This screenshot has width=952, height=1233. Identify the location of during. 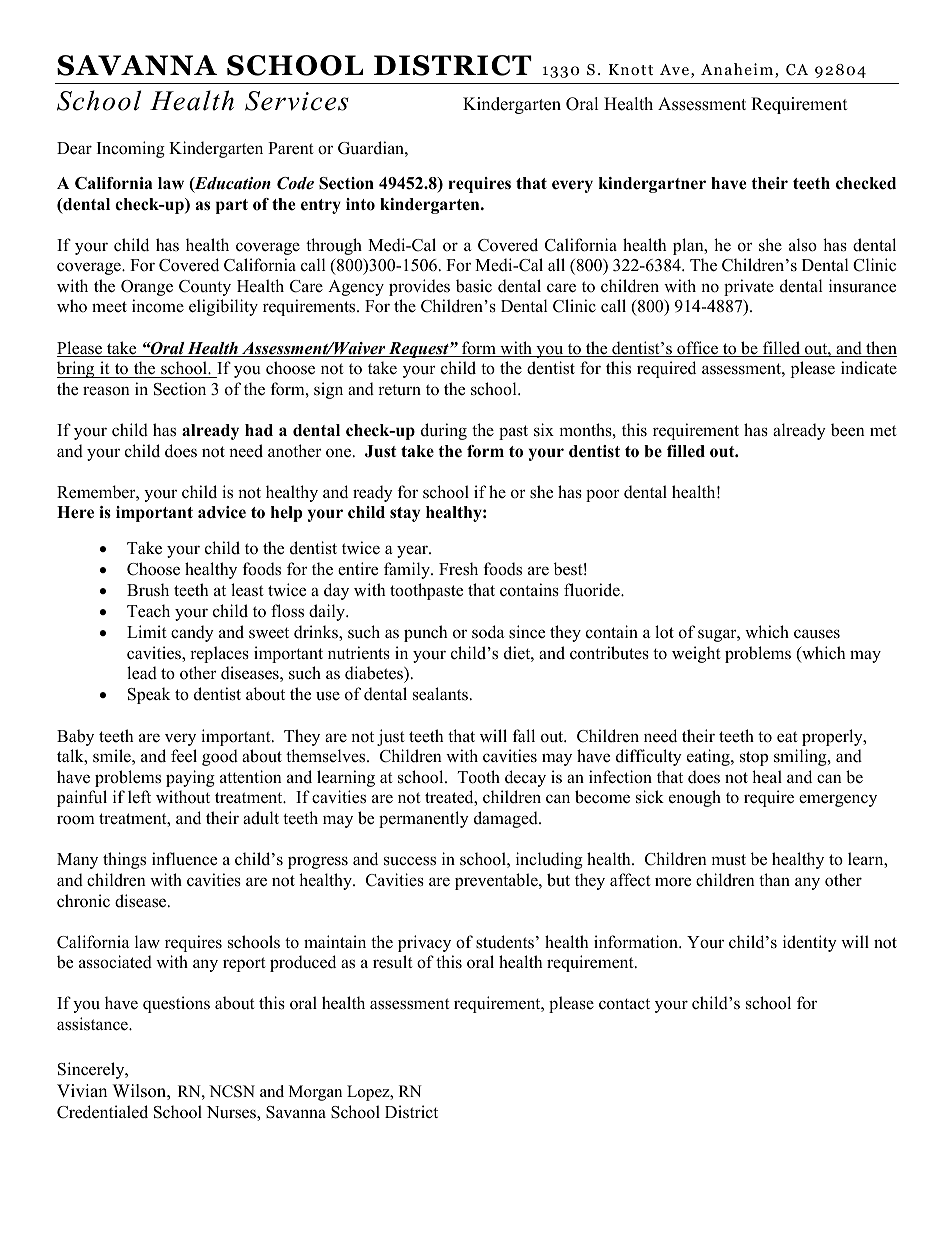
(444, 431).
